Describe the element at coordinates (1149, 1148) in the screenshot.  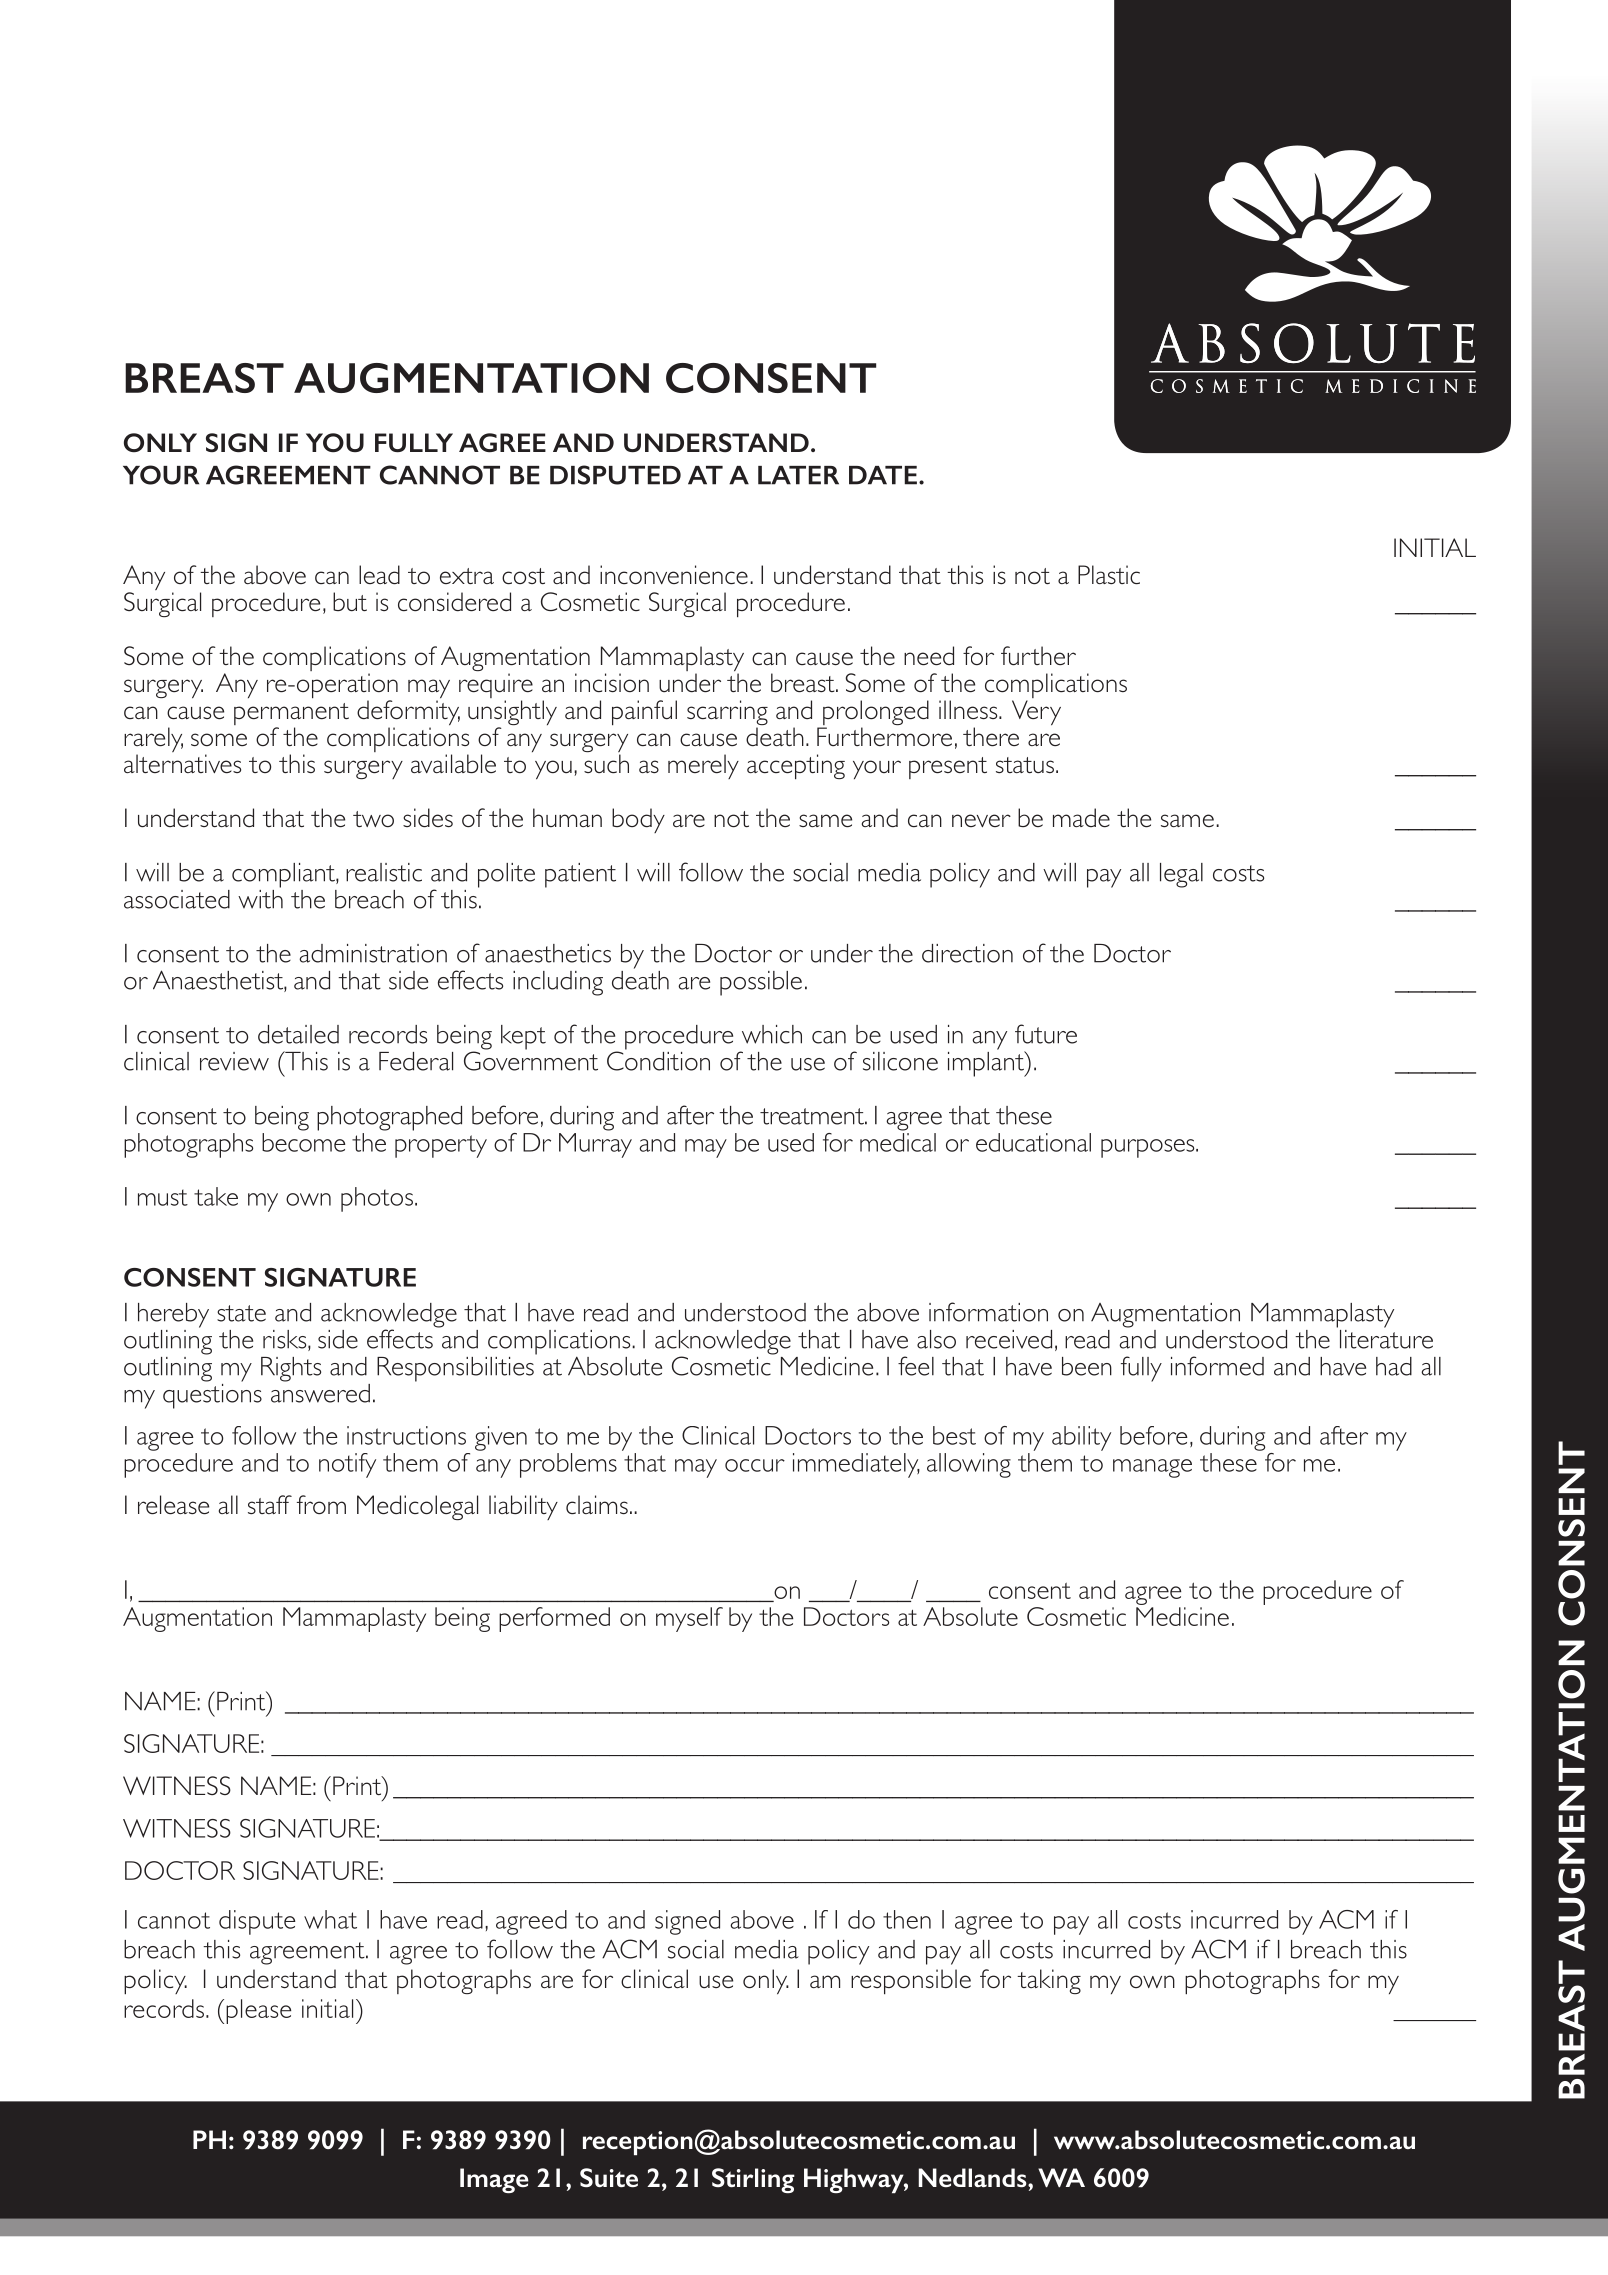
I see `purposes` at that location.
